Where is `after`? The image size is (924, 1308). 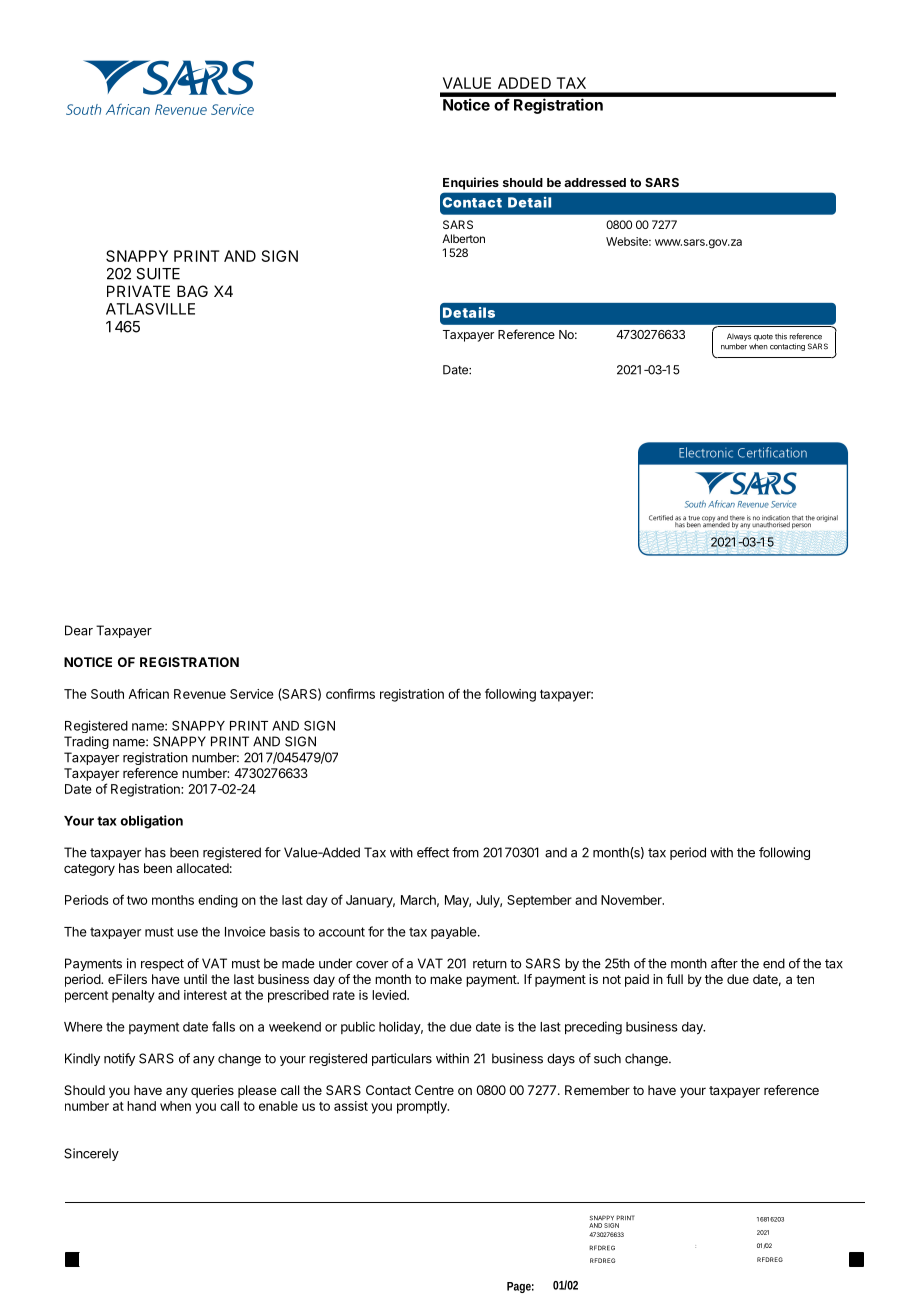 after is located at coordinates (724, 963).
